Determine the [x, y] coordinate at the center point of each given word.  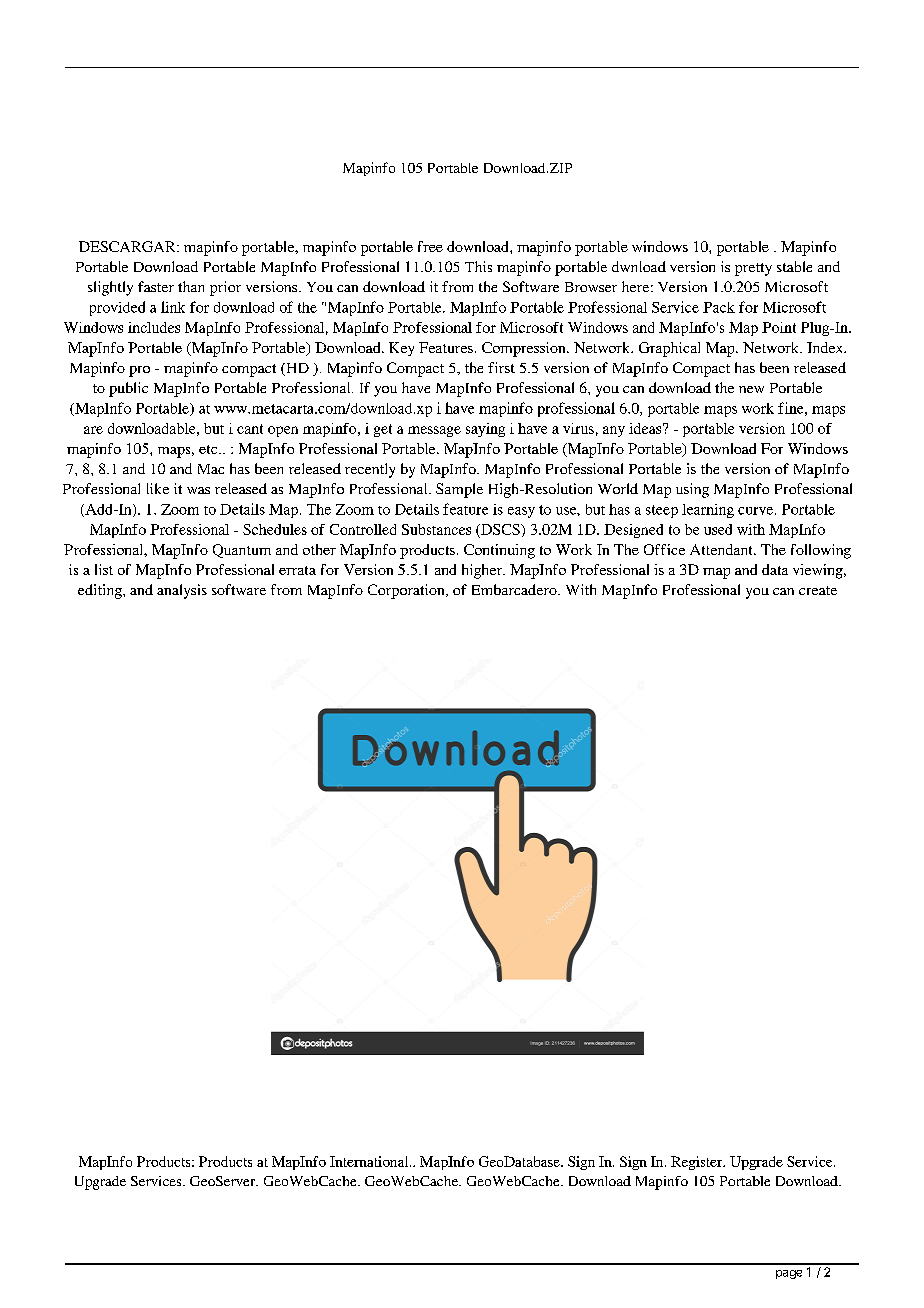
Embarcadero [515, 589]
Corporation [407, 591]
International [370, 1161]
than [191, 286]
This [478, 266]
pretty [753, 269]
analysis [182, 591]
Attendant [722, 549]
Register [698, 1163]
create [818, 590]
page [789, 1274]
